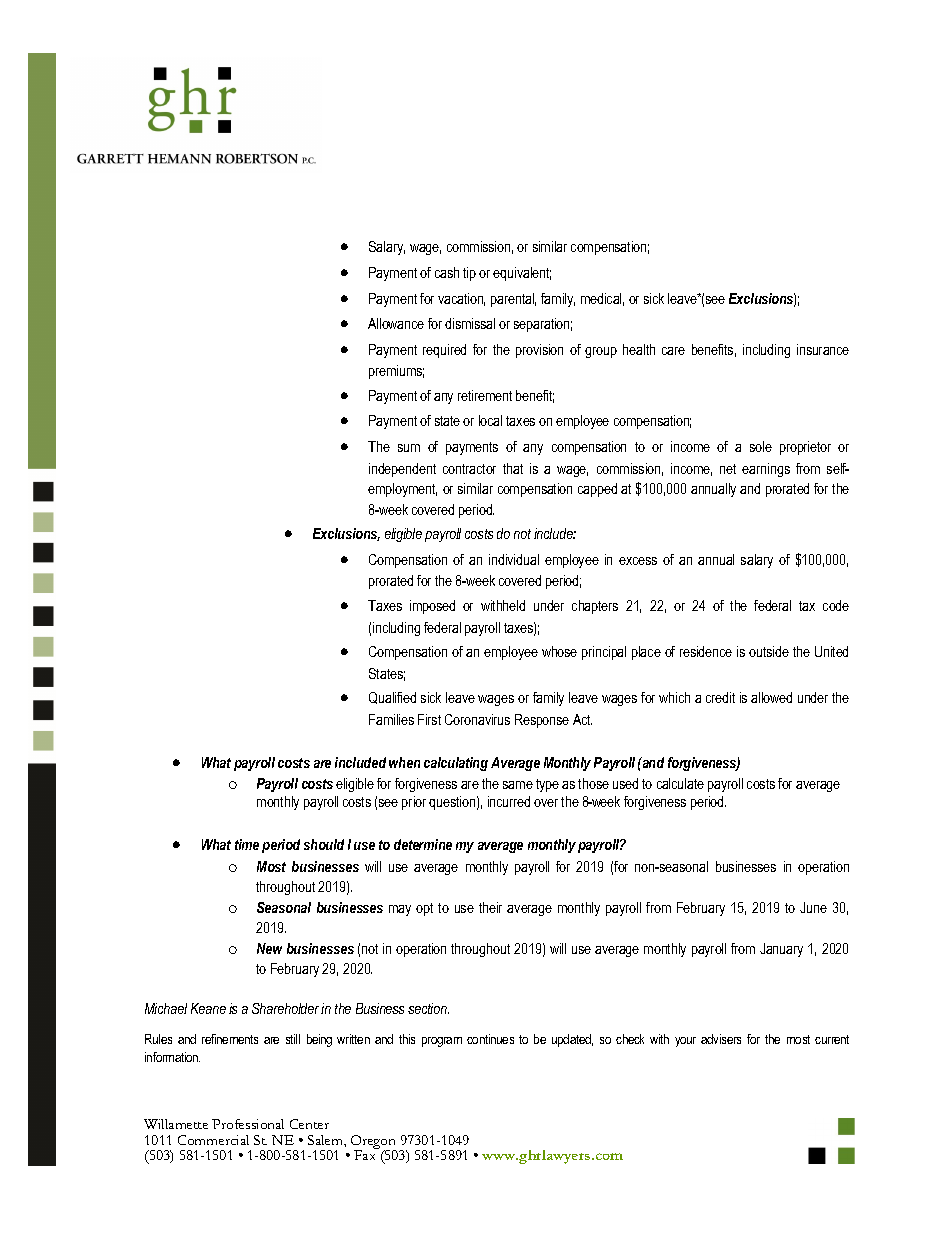  I want to click on Families, so click(391, 719).
